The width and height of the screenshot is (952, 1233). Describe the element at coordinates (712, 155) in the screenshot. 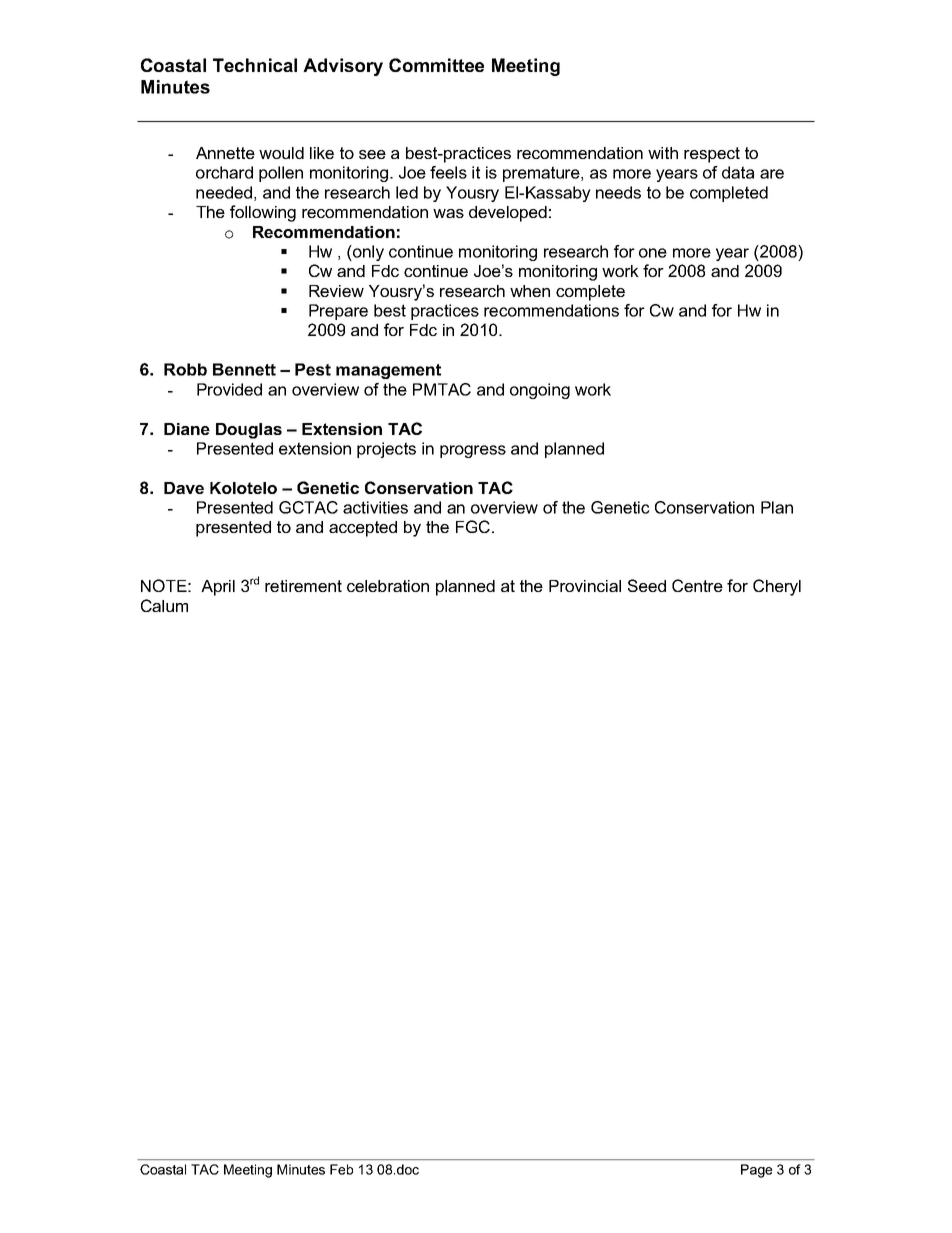

I see `respect` at that location.
